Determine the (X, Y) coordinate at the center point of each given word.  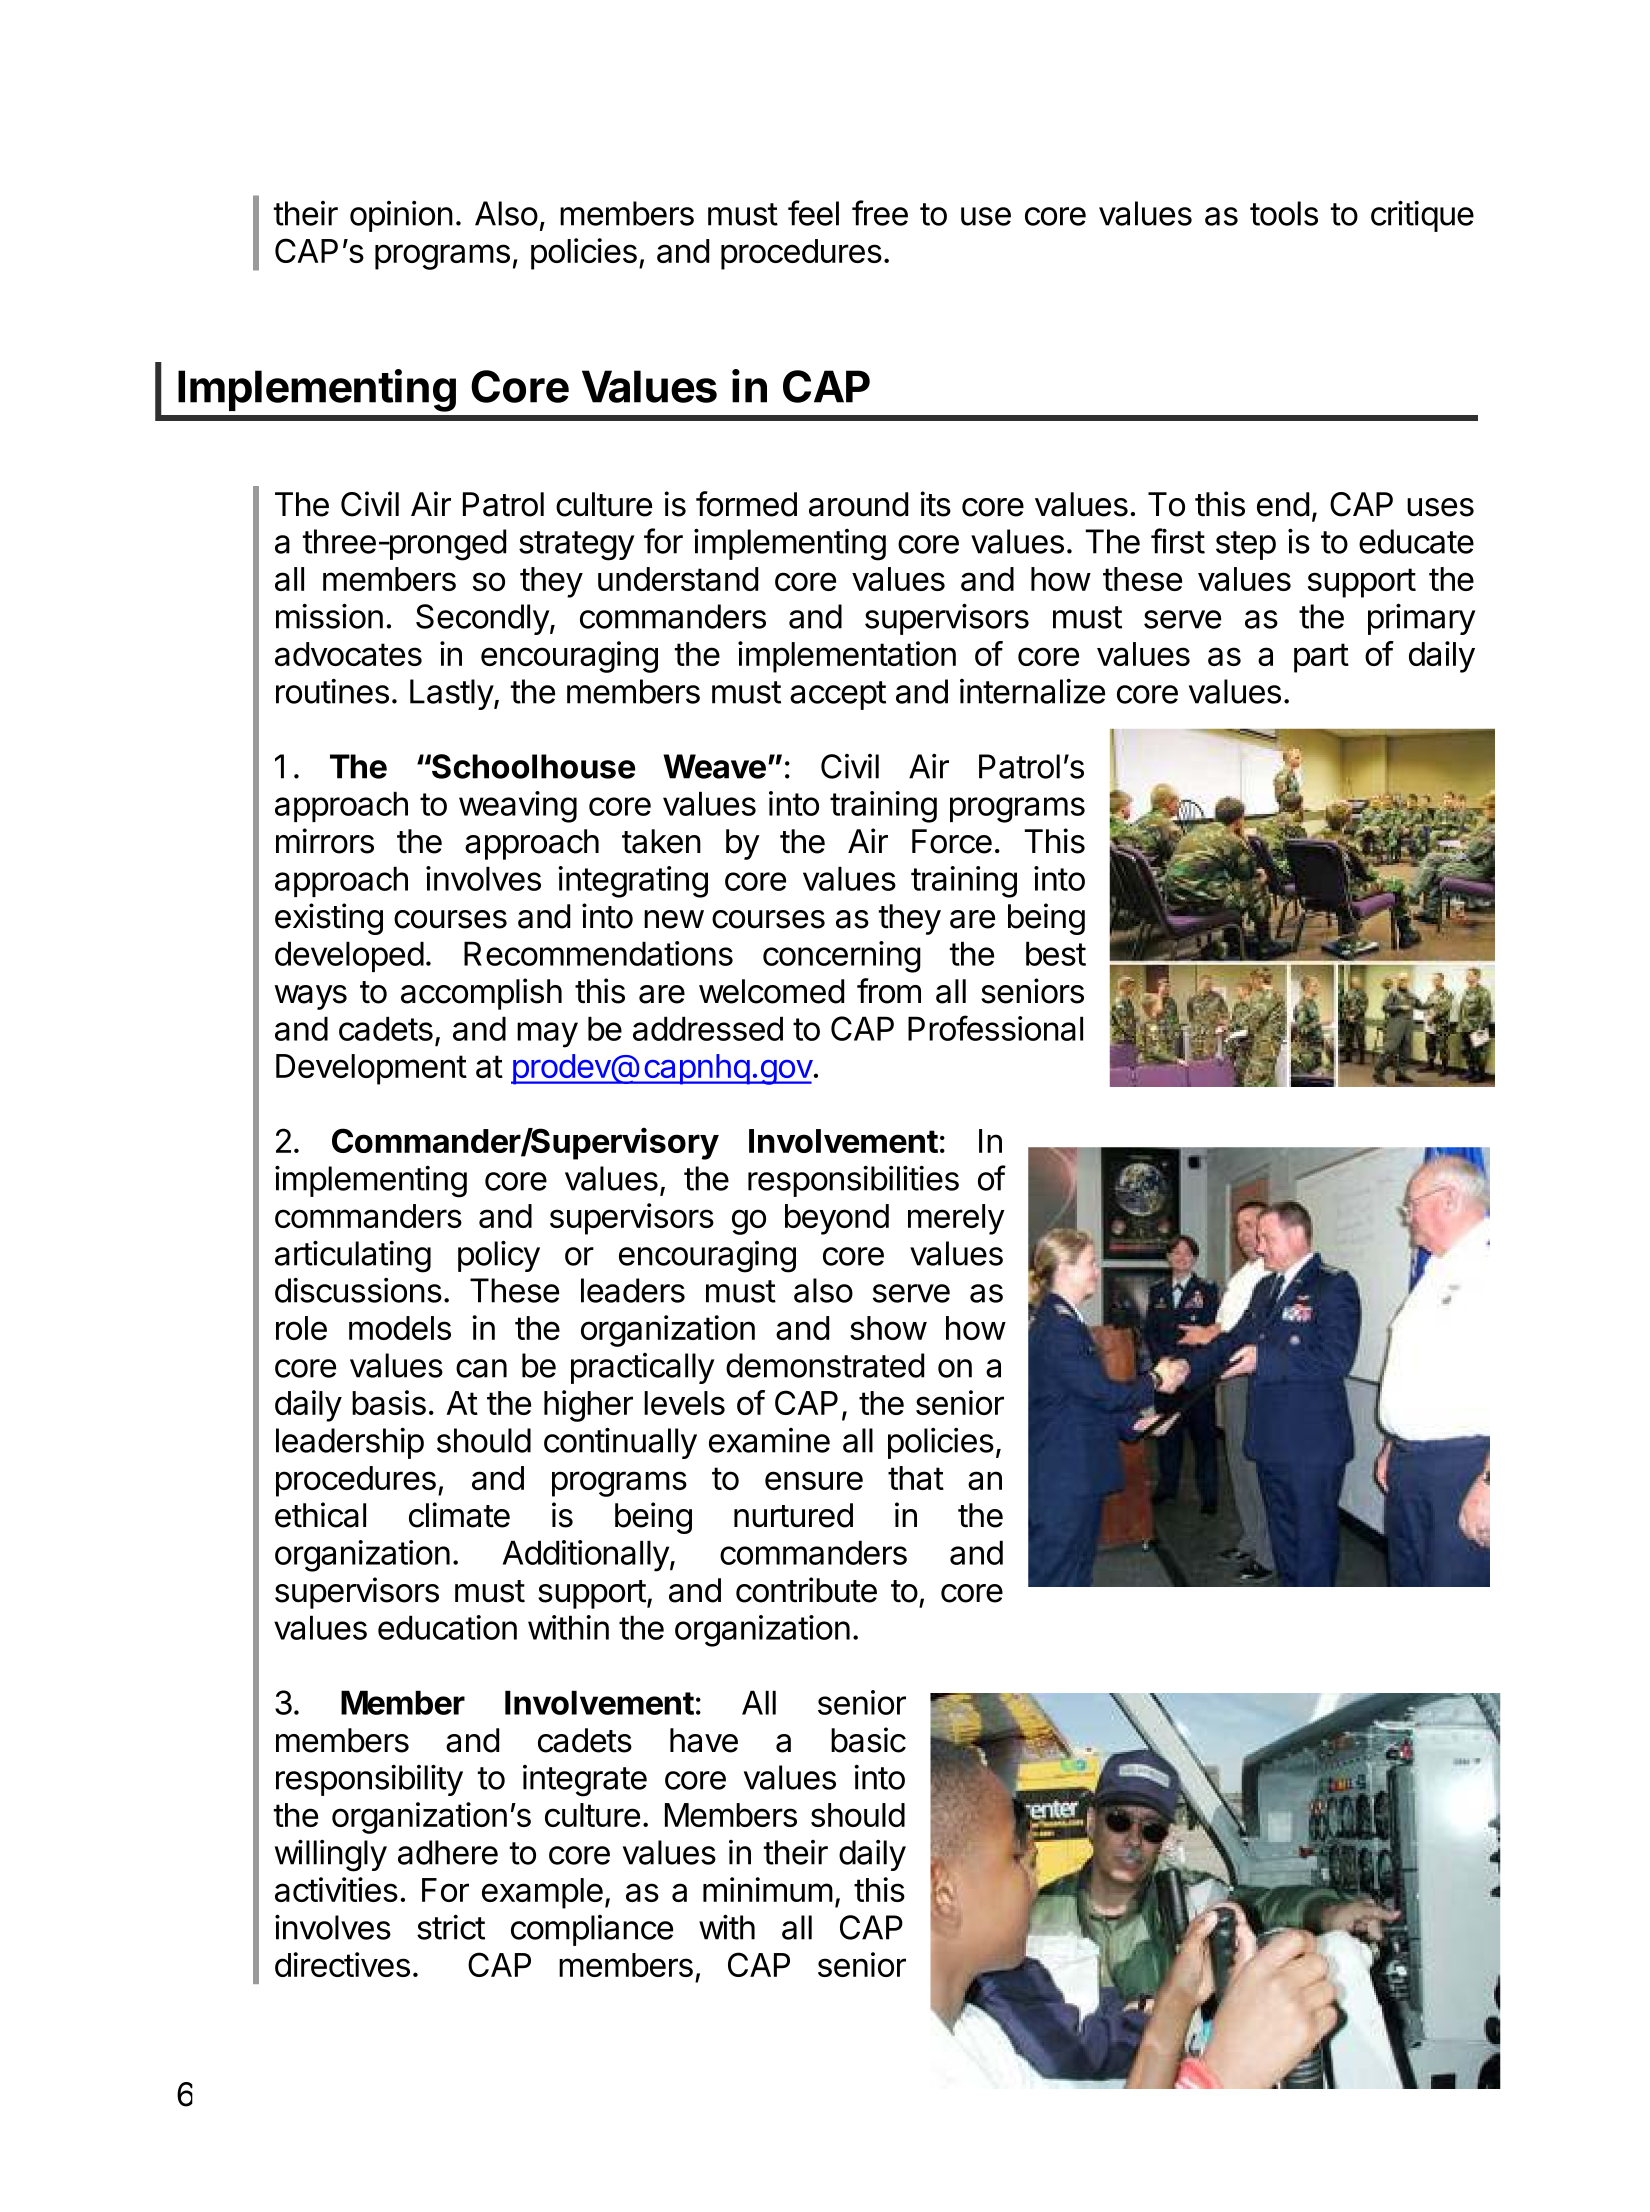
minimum (768, 1889)
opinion (401, 216)
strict (451, 1927)
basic (868, 1740)
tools (1284, 213)
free (880, 213)
